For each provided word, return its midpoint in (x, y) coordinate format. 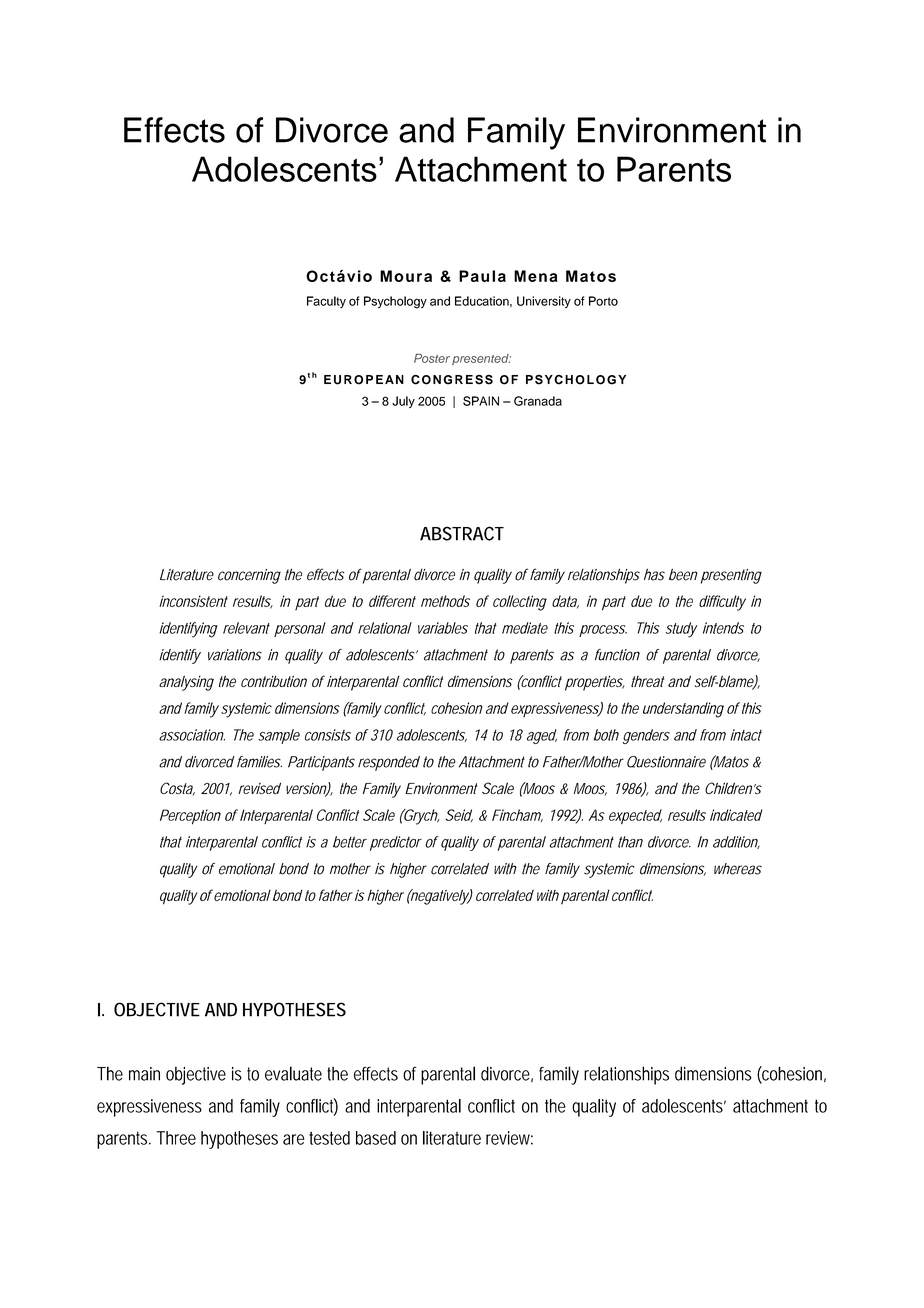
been (683, 575)
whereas (738, 869)
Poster (432, 358)
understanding (683, 710)
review (509, 1138)
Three (176, 1138)
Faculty (326, 302)
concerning (249, 576)
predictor (396, 843)
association (191, 735)
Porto (603, 301)
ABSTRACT (462, 533)
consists (328, 735)
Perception (190, 817)
